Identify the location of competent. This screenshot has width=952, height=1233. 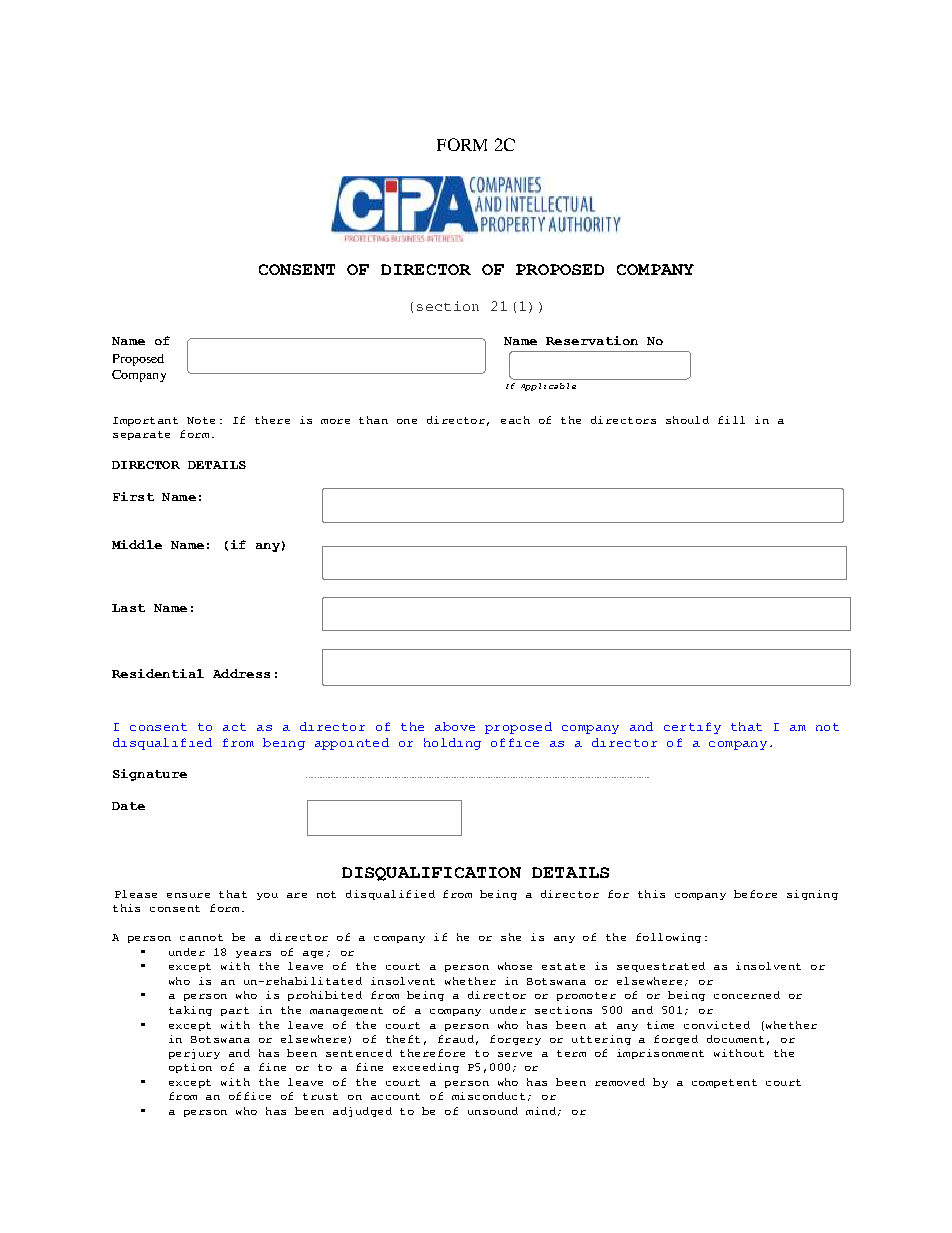
(724, 1083).
